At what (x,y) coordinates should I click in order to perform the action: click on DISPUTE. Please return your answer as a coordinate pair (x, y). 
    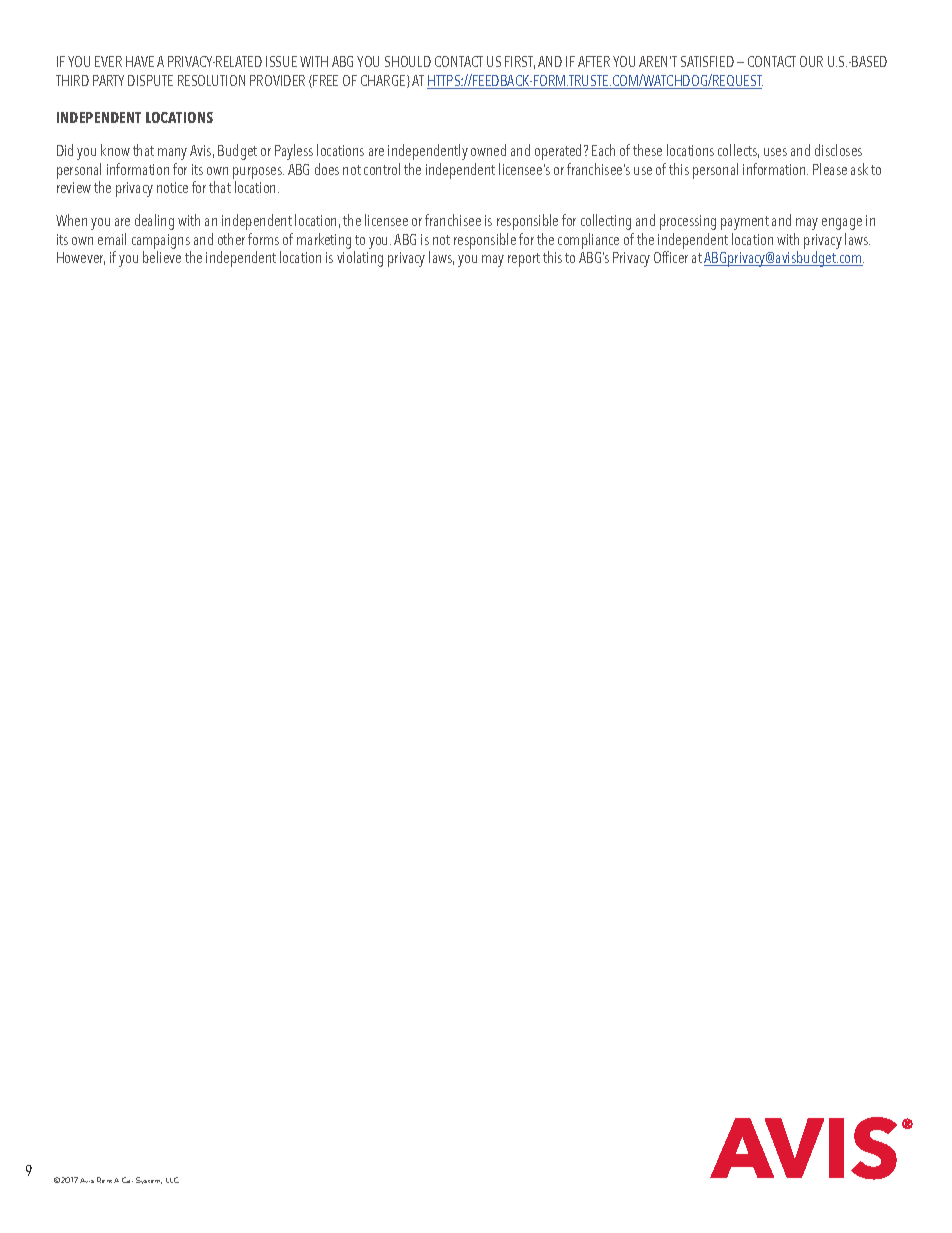
    Looking at the image, I should click on (150, 80).
